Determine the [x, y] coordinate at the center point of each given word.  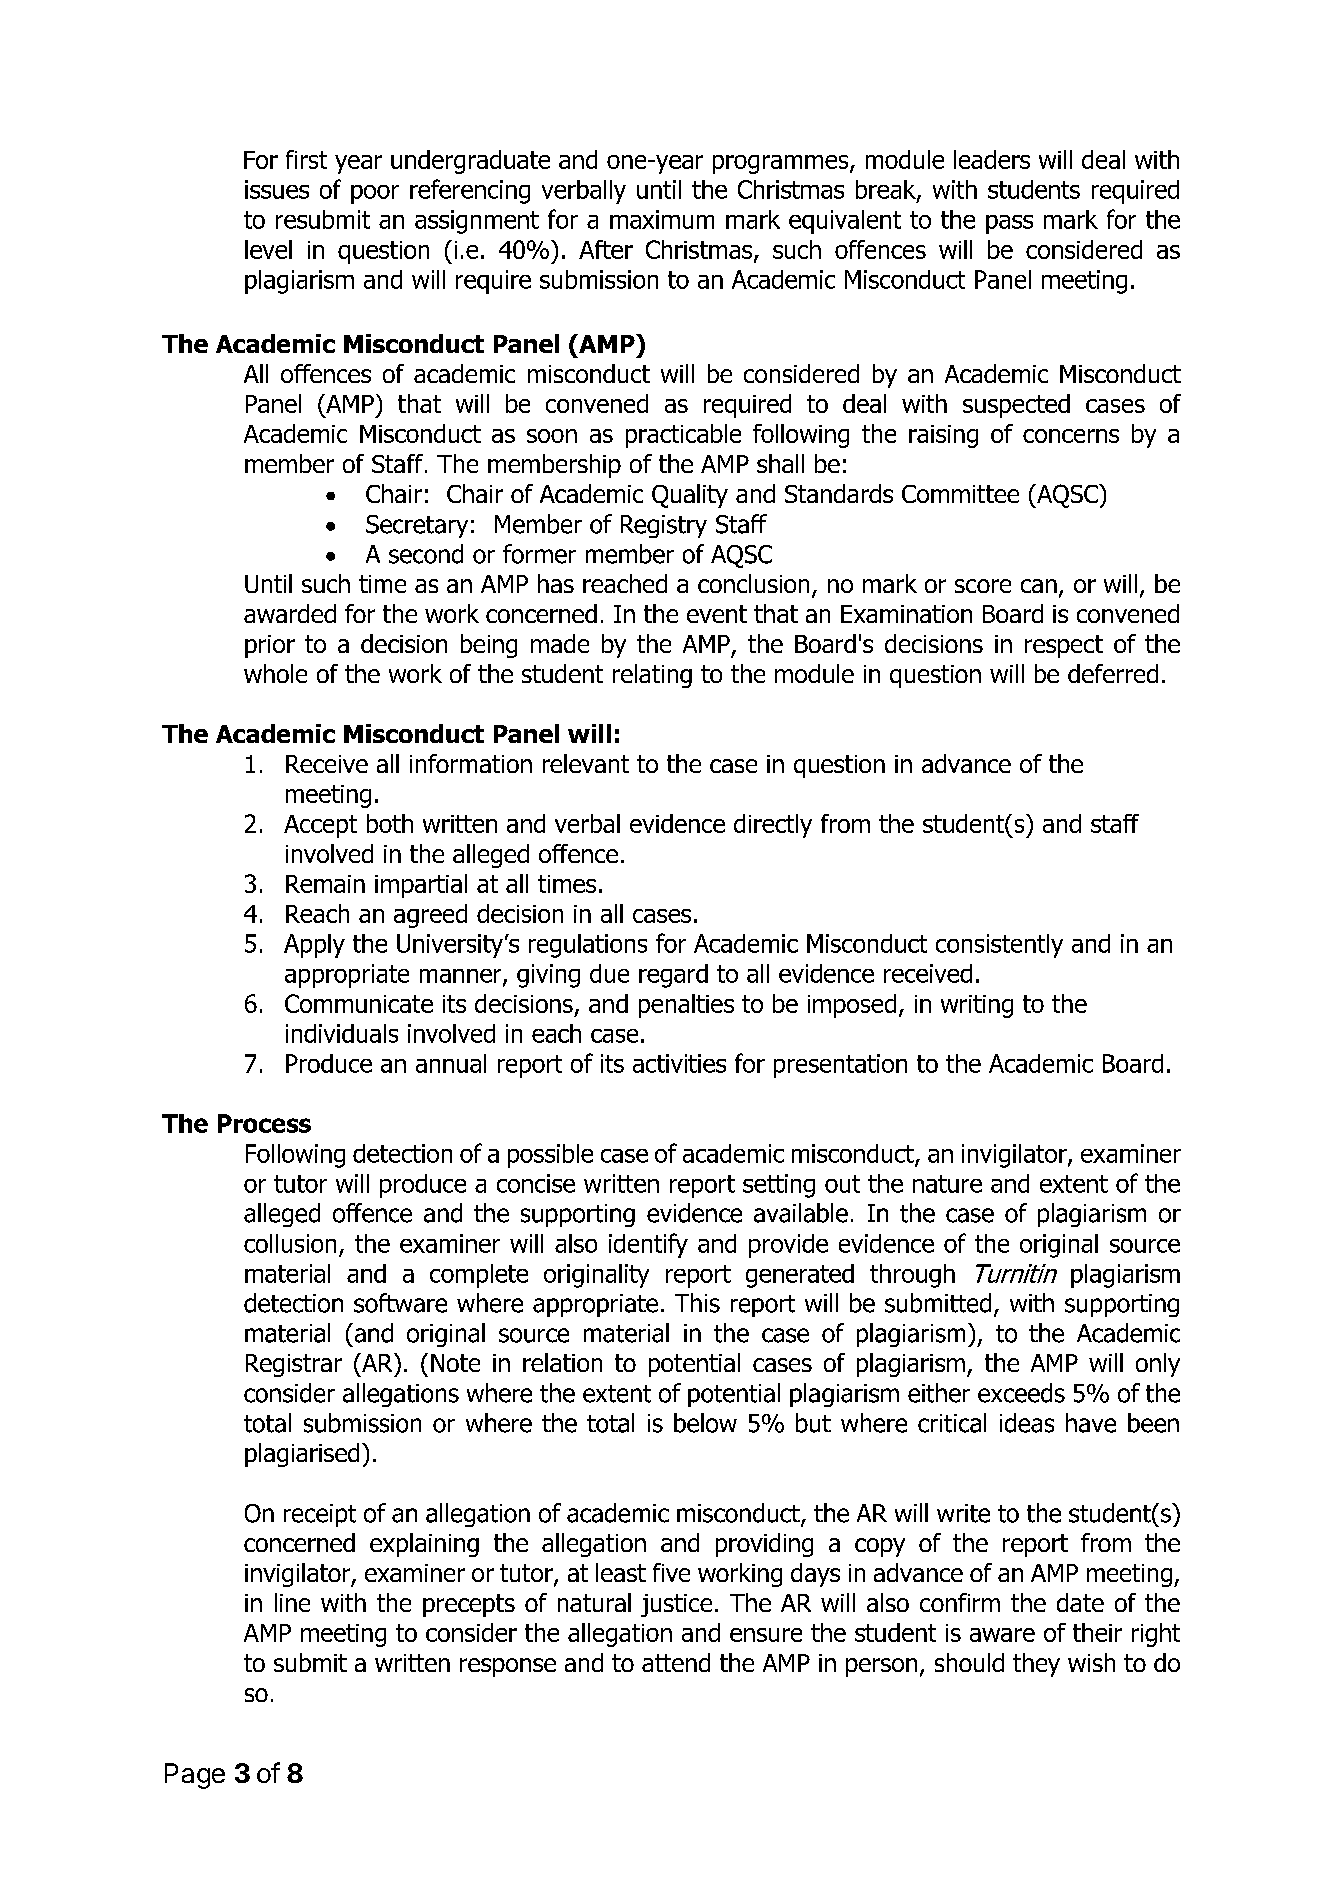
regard [673, 976]
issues [277, 189]
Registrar [294, 1365]
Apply [314, 946]
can [1039, 586]
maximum [662, 219]
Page [195, 1776]
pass [1009, 224]
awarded [290, 613]
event [717, 614]
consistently [999, 946]
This [697, 1303]
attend [676, 1662]
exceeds [1021, 1393]
